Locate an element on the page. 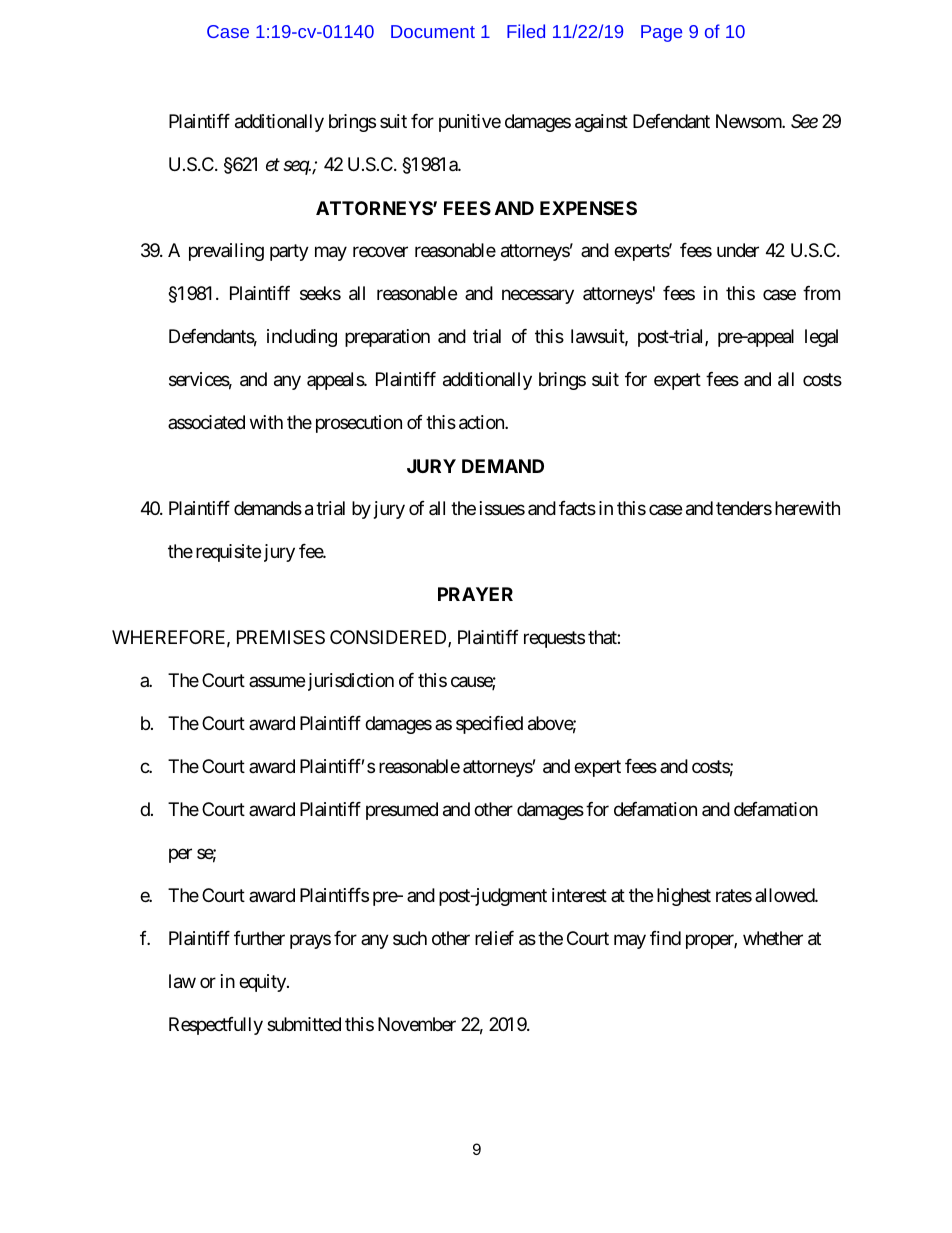  Page is located at coordinates (661, 33).
